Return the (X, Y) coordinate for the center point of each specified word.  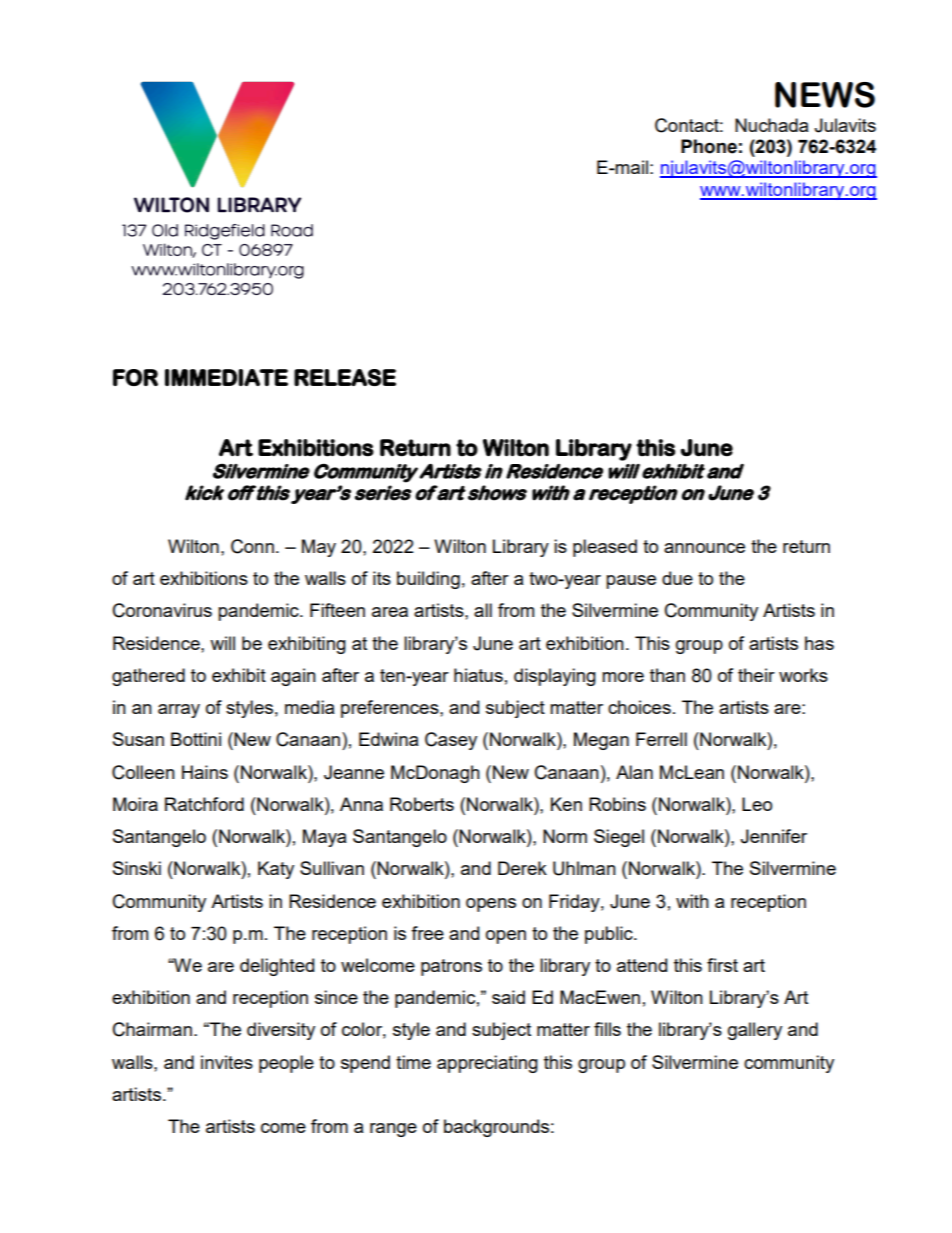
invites (227, 1062)
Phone (709, 146)
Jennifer (773, 836)
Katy (276, 870)
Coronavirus (162, 610)
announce (704, 548)
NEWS (825, 95)
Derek (522, 868)
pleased (605, 548)
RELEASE (345, 377)
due (677, 578)
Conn (252, 546)
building (428, 580)
